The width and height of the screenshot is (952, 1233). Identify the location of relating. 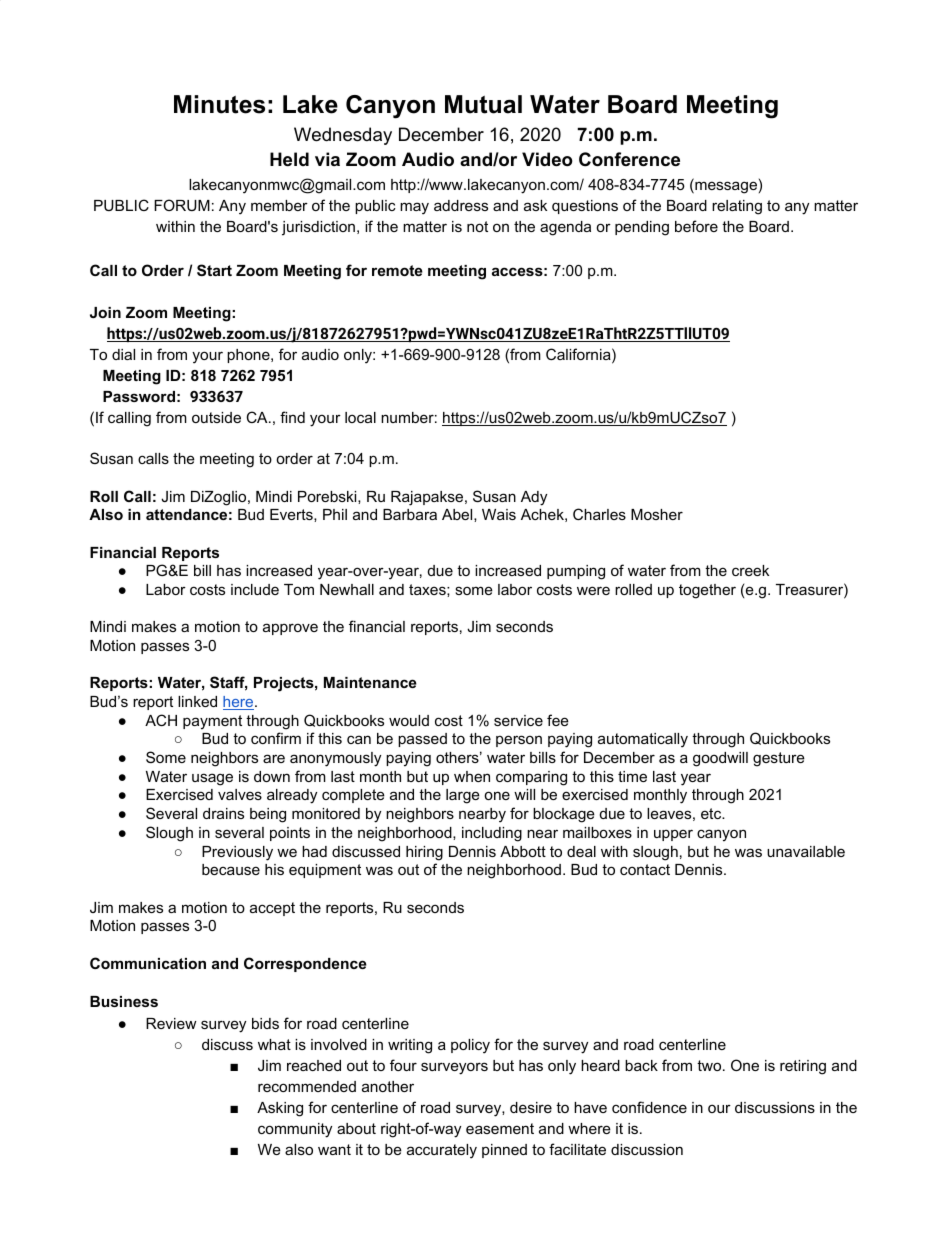
(737, 207).
